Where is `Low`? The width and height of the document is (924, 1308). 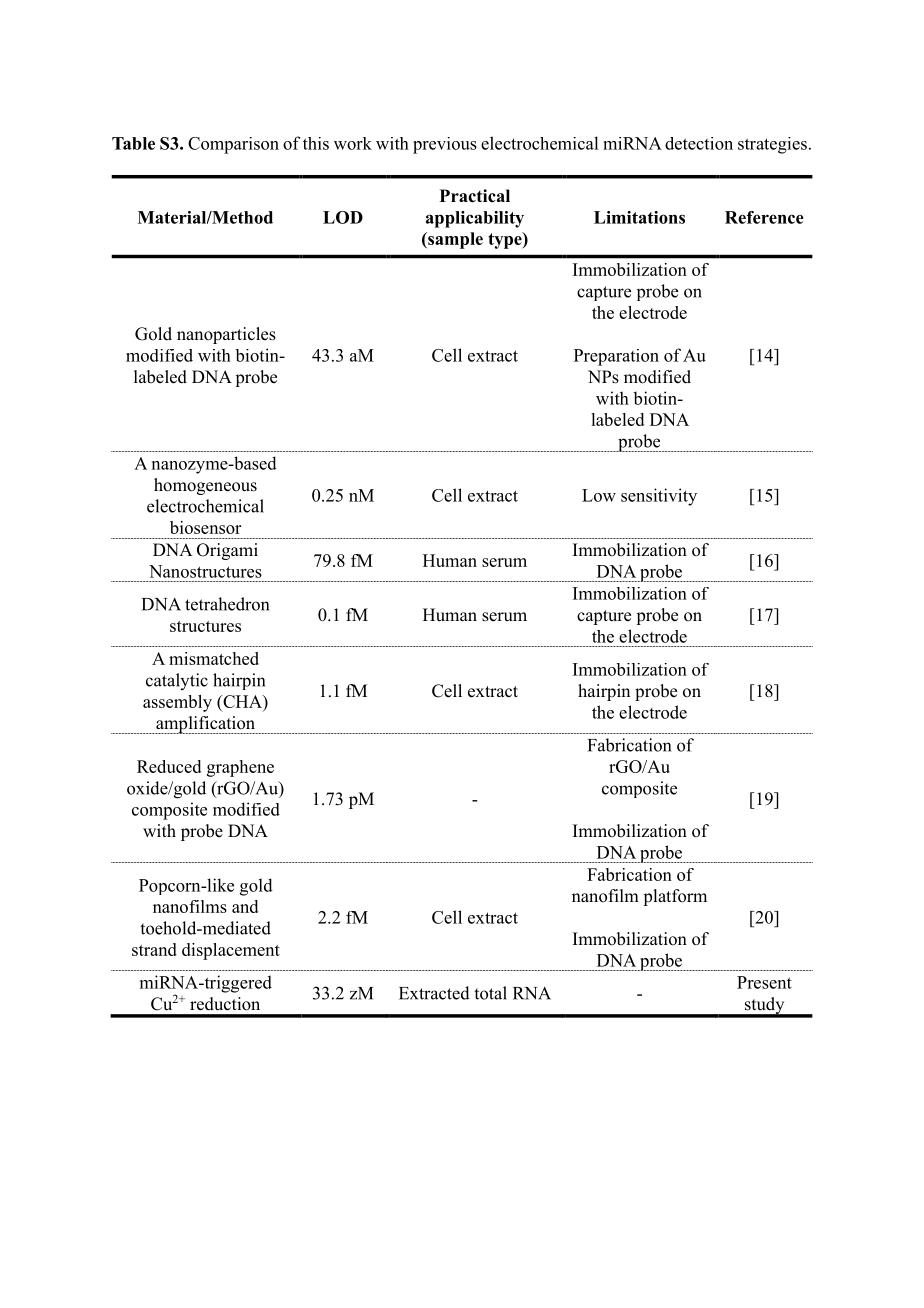
Low is located at coordinates (599, 495).
